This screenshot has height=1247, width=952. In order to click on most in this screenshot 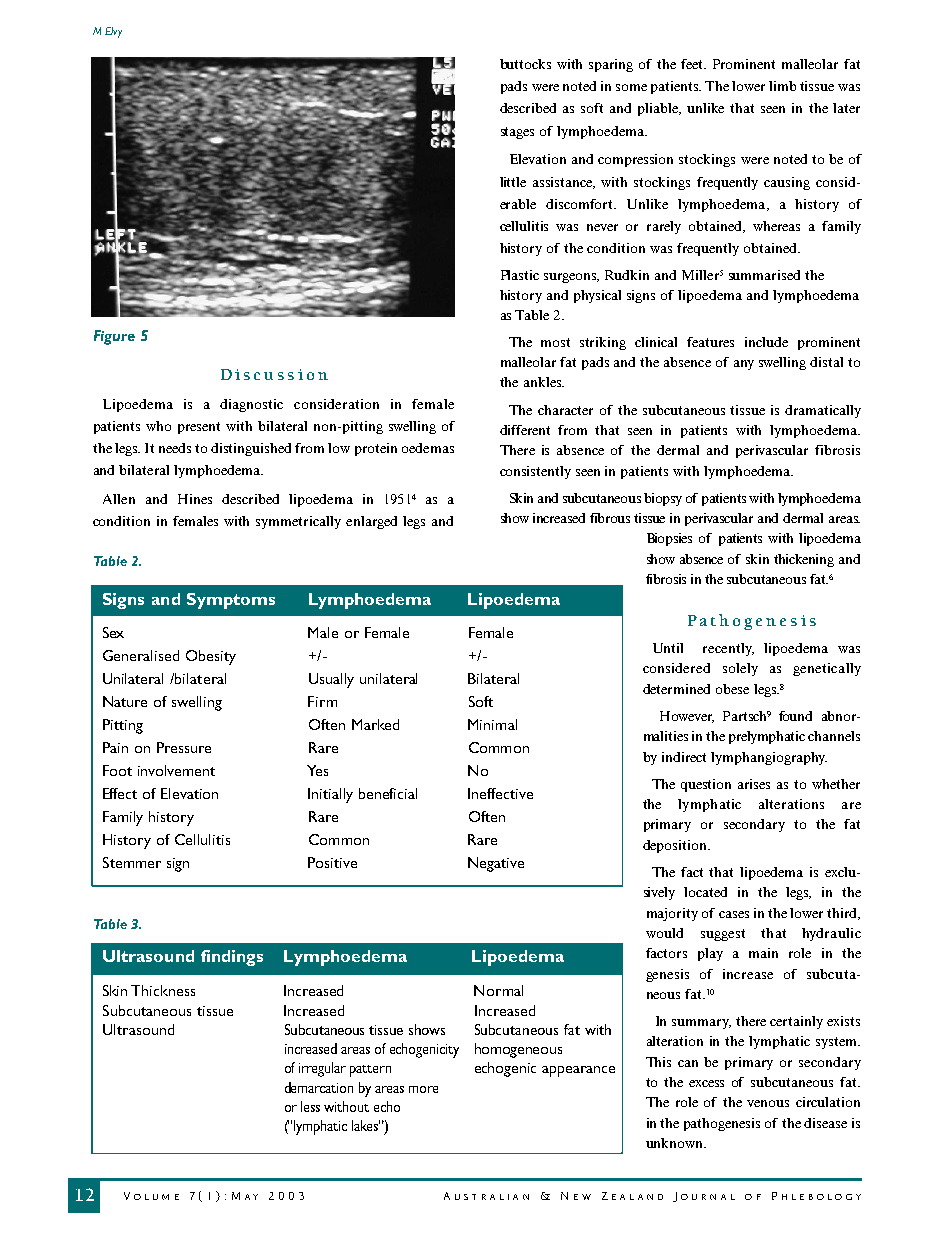, I will do `click(555, 342)`.
